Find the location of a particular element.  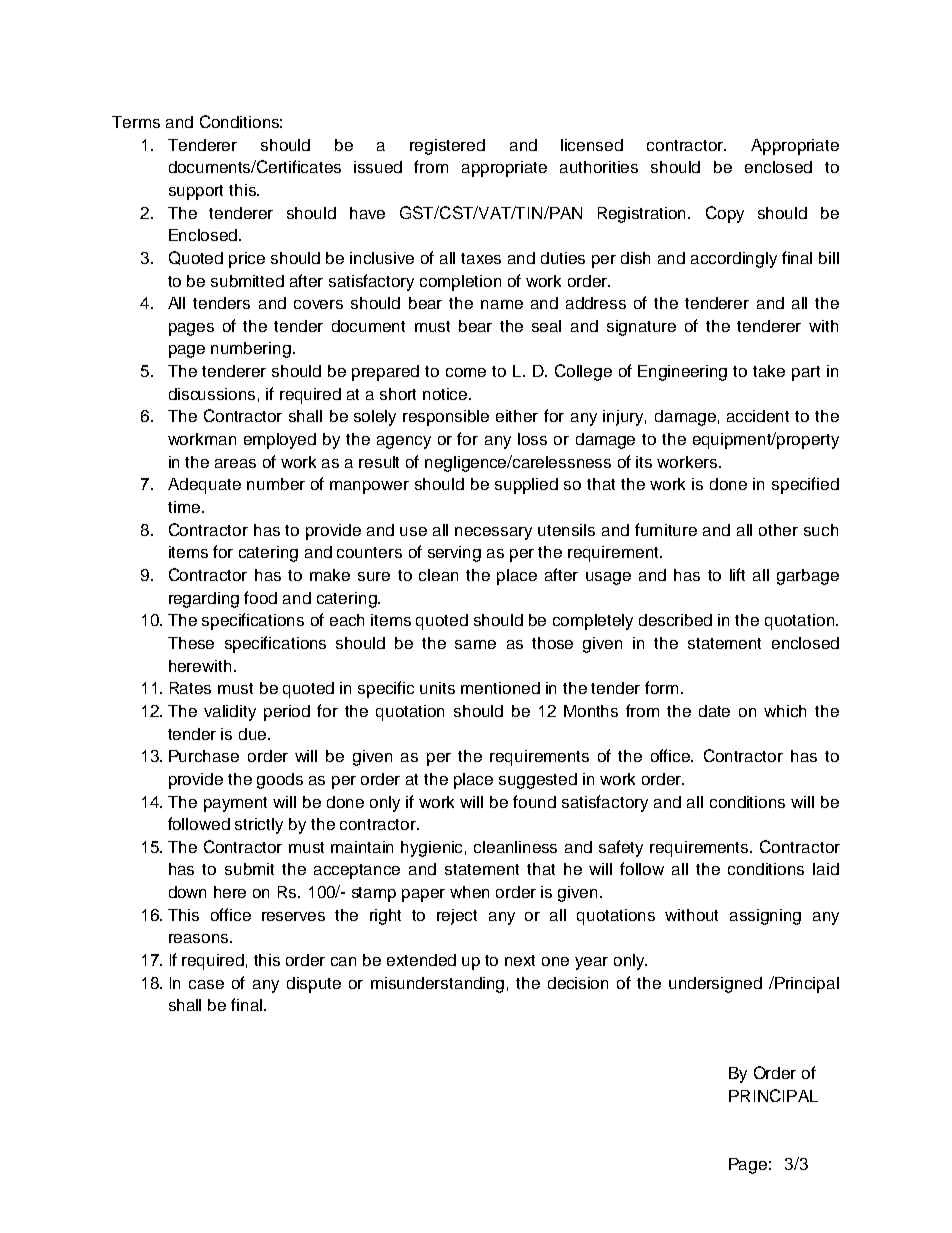

take is located at coordinates (769, 371).
